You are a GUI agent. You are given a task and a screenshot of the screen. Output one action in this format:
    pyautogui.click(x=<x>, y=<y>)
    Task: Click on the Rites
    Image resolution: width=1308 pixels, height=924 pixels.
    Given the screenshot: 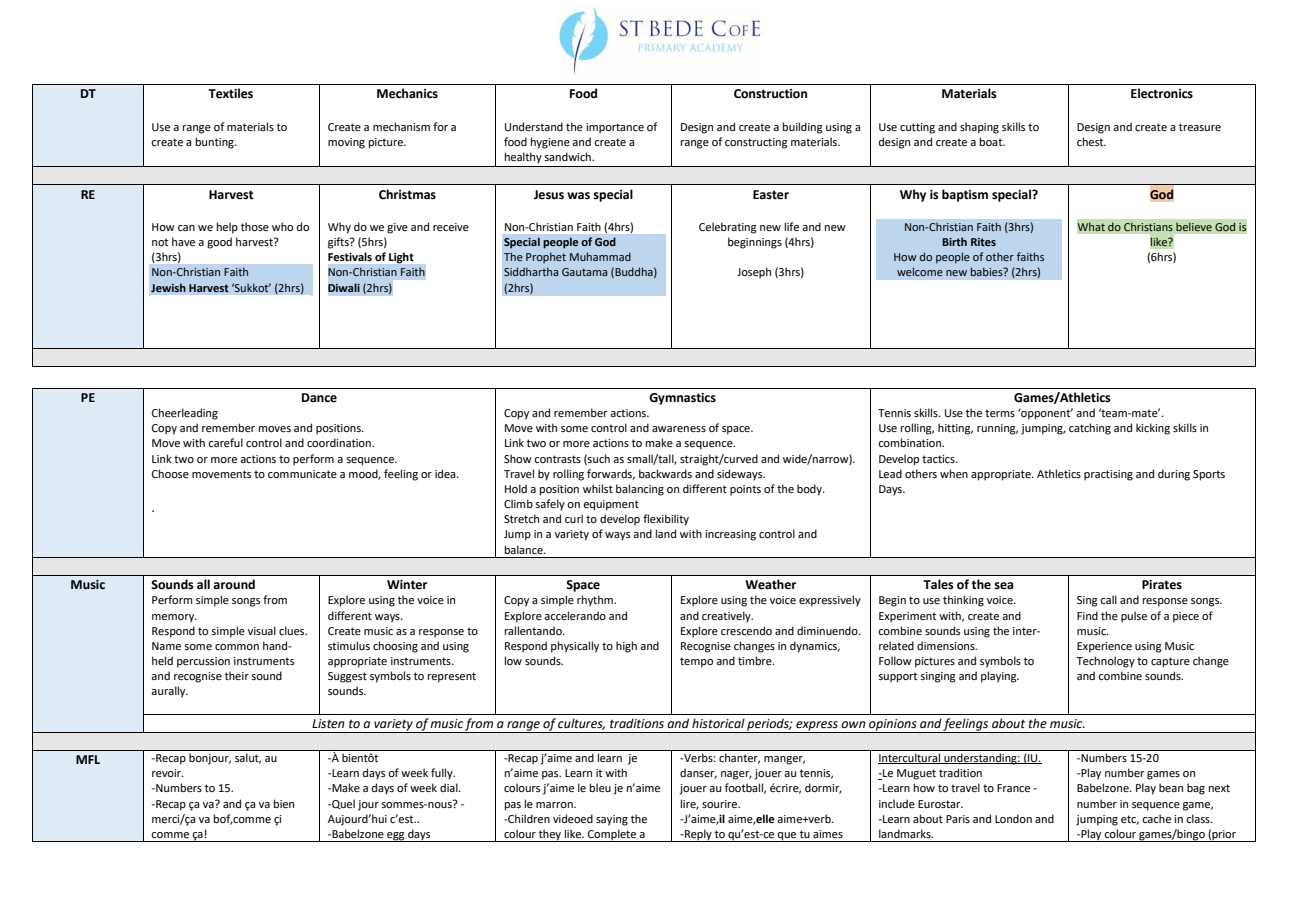 What is the action you would take?
    pyautogui.click(x=983, y=242)
